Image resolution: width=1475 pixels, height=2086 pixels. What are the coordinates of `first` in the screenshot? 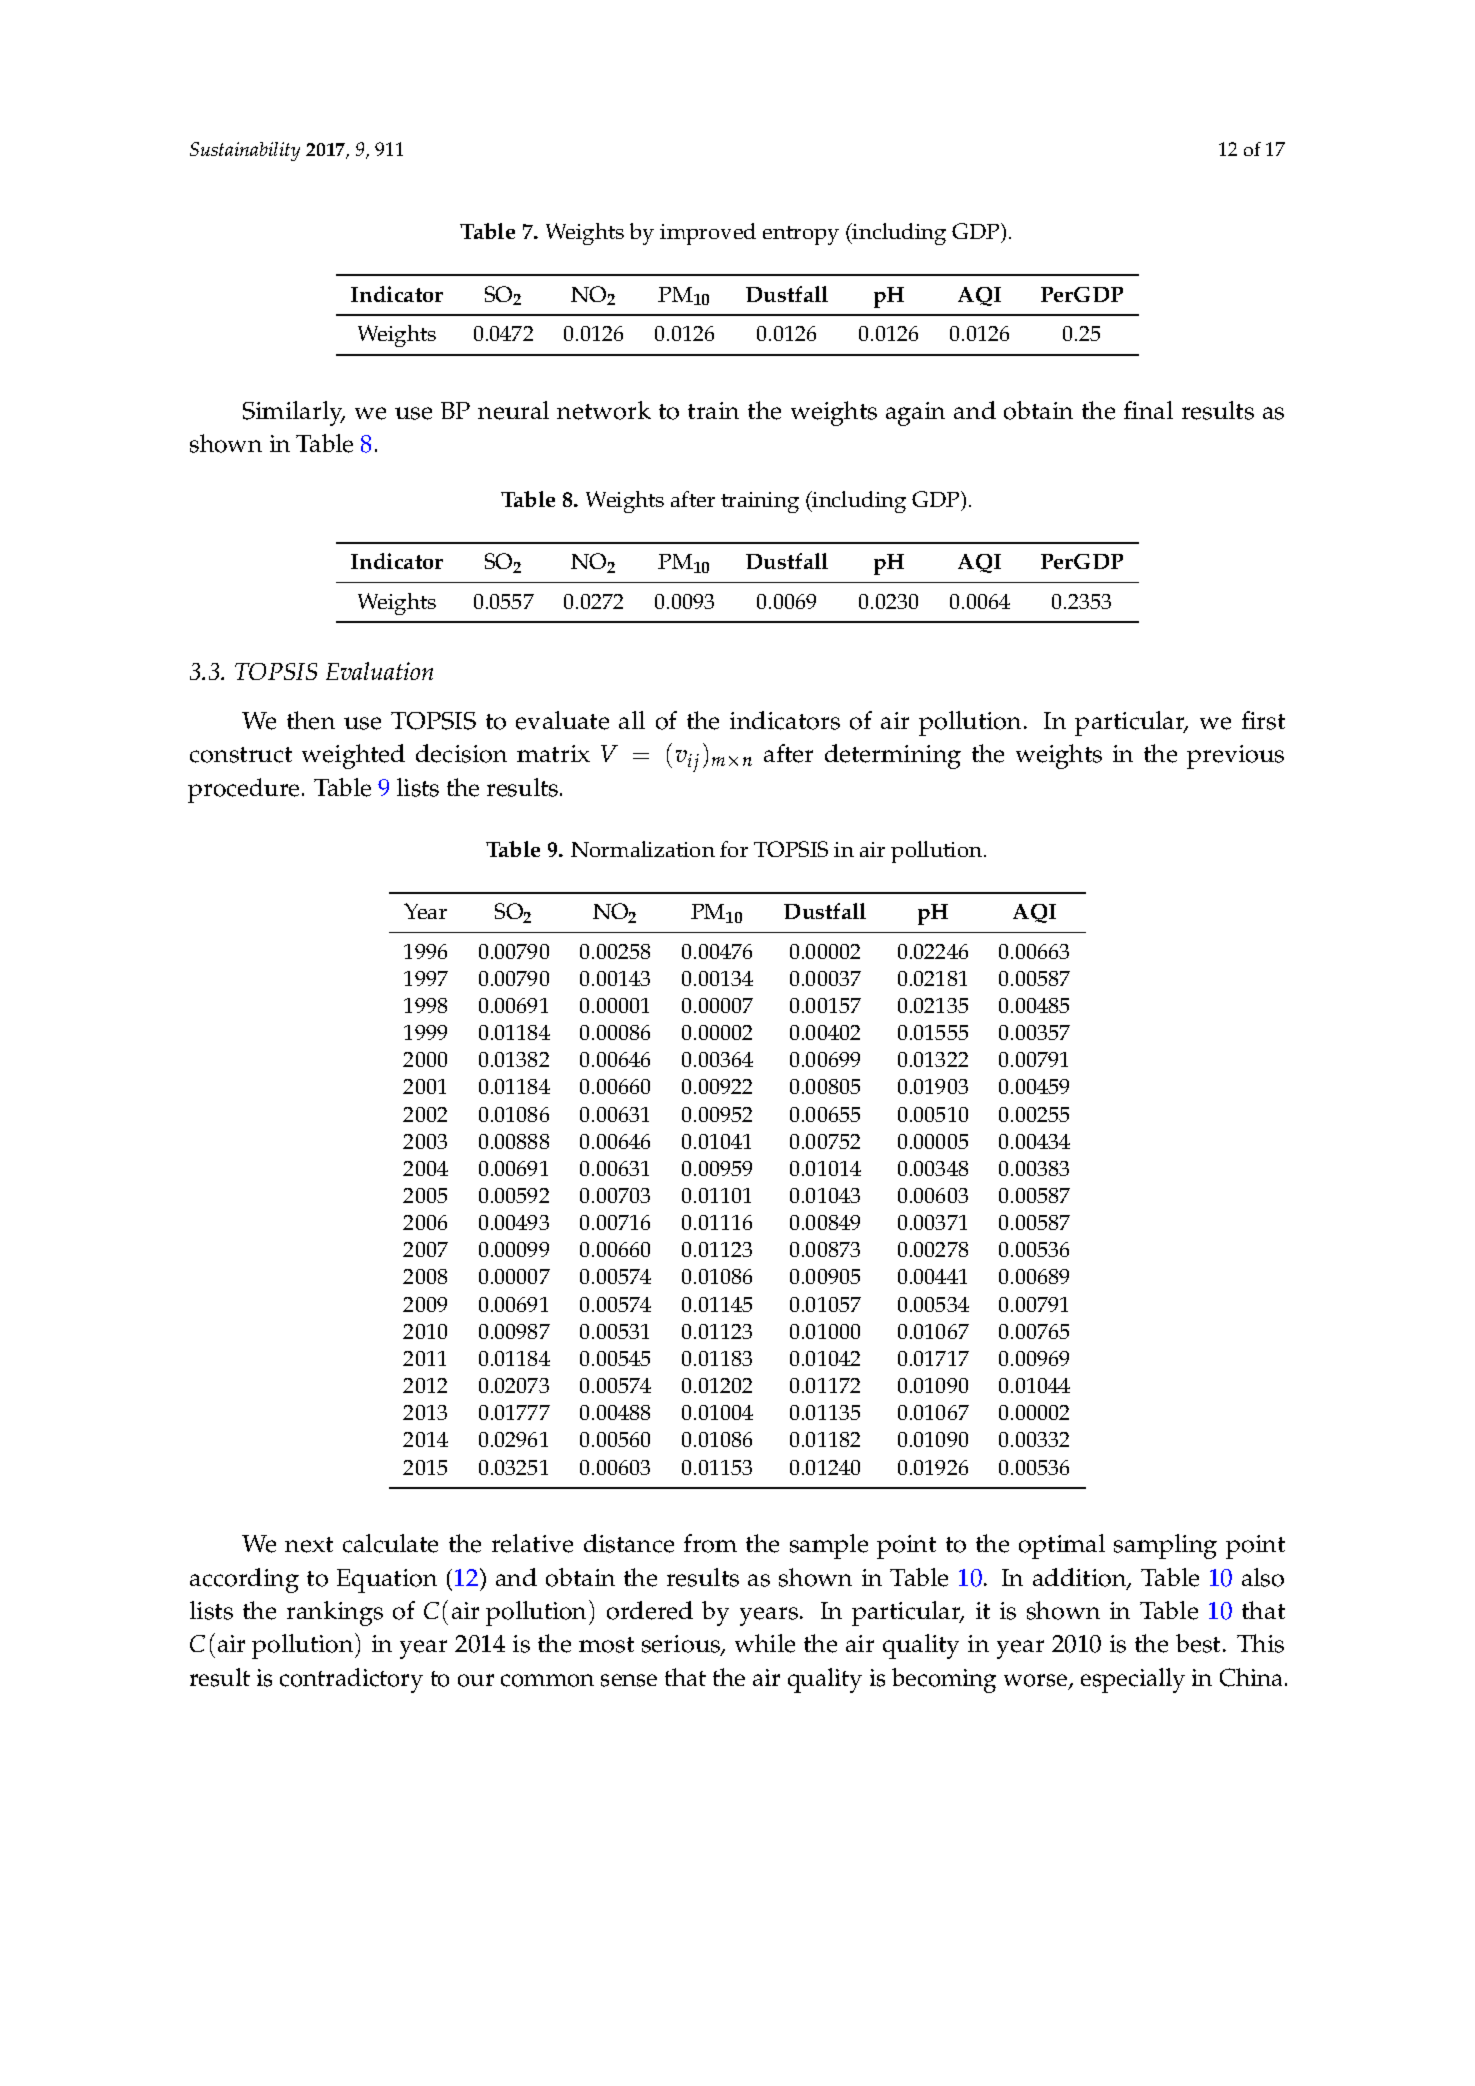 It's located at (1263, 720).
